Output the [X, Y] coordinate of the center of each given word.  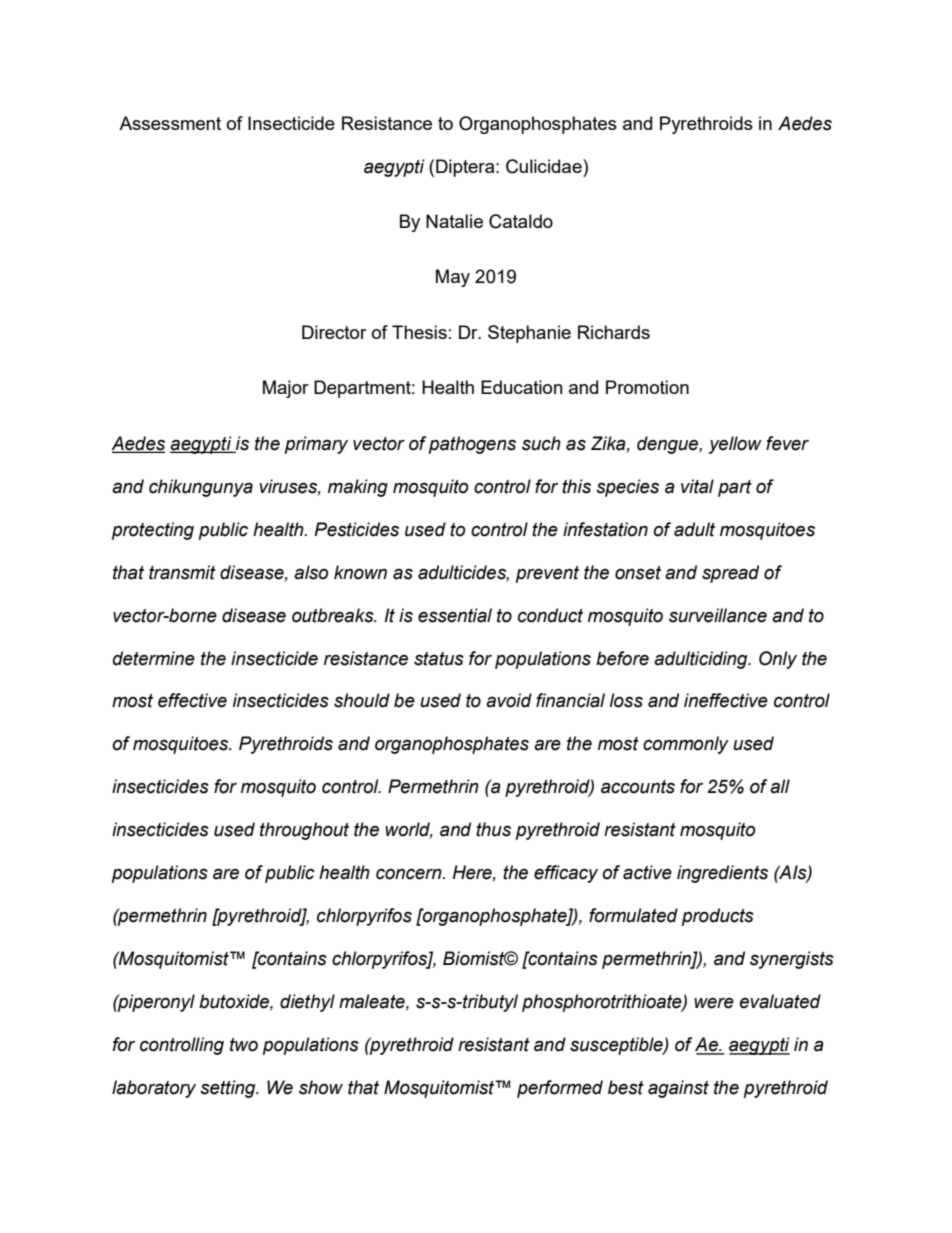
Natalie [454, 221]
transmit [182, 572]
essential [455, 615]
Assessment [170, 123]
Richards [614, 332]
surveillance [718, 615]
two [244, 1045]
